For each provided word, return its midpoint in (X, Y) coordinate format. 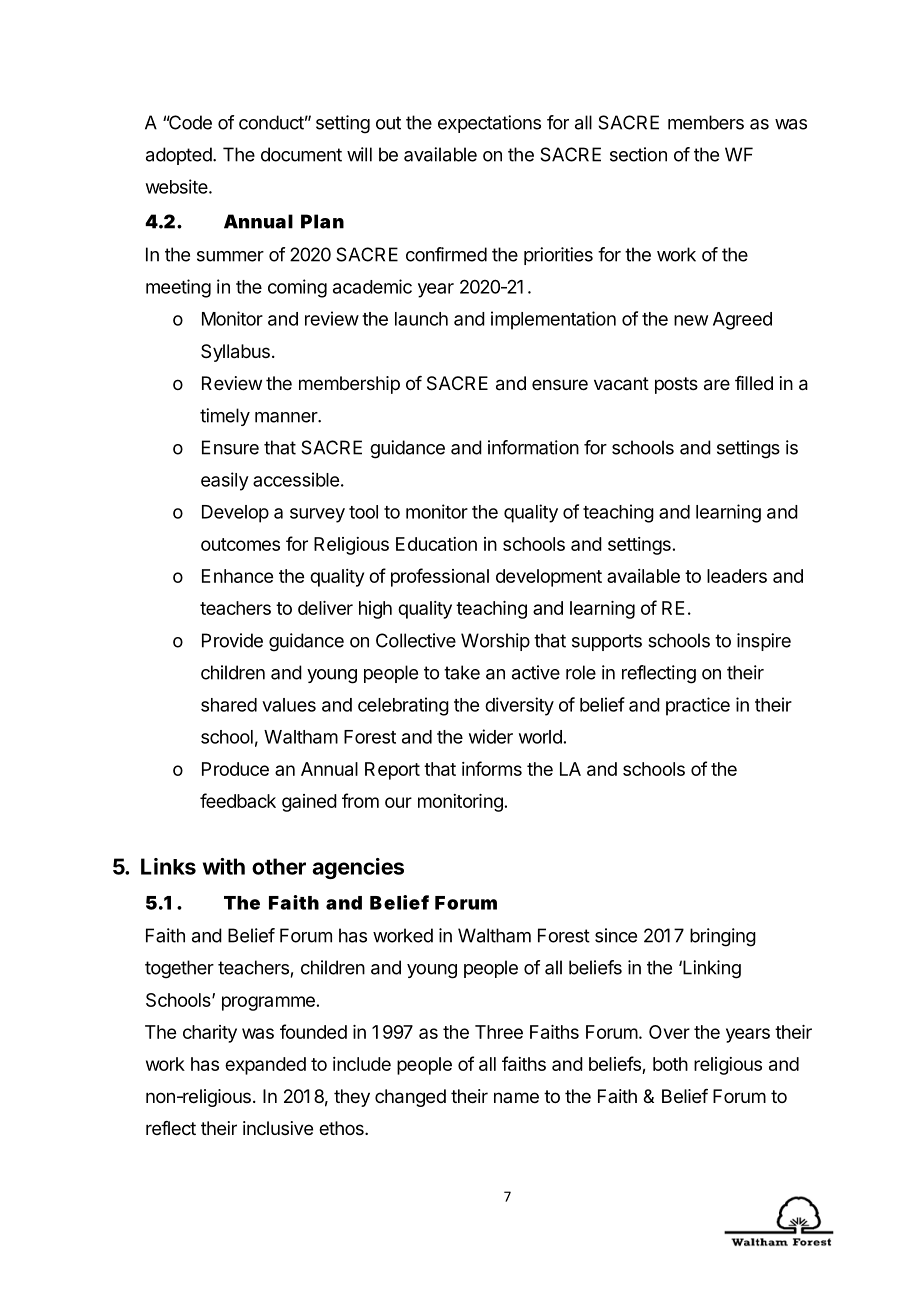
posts (676, 385)
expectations (489, 124)
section (638, 154)
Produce (235, 769)
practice (698, 706)
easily (225, 481)
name (516, 1097)
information (533, 447)
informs (492, 768)
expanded (265, 1066)
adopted (180, 156)
